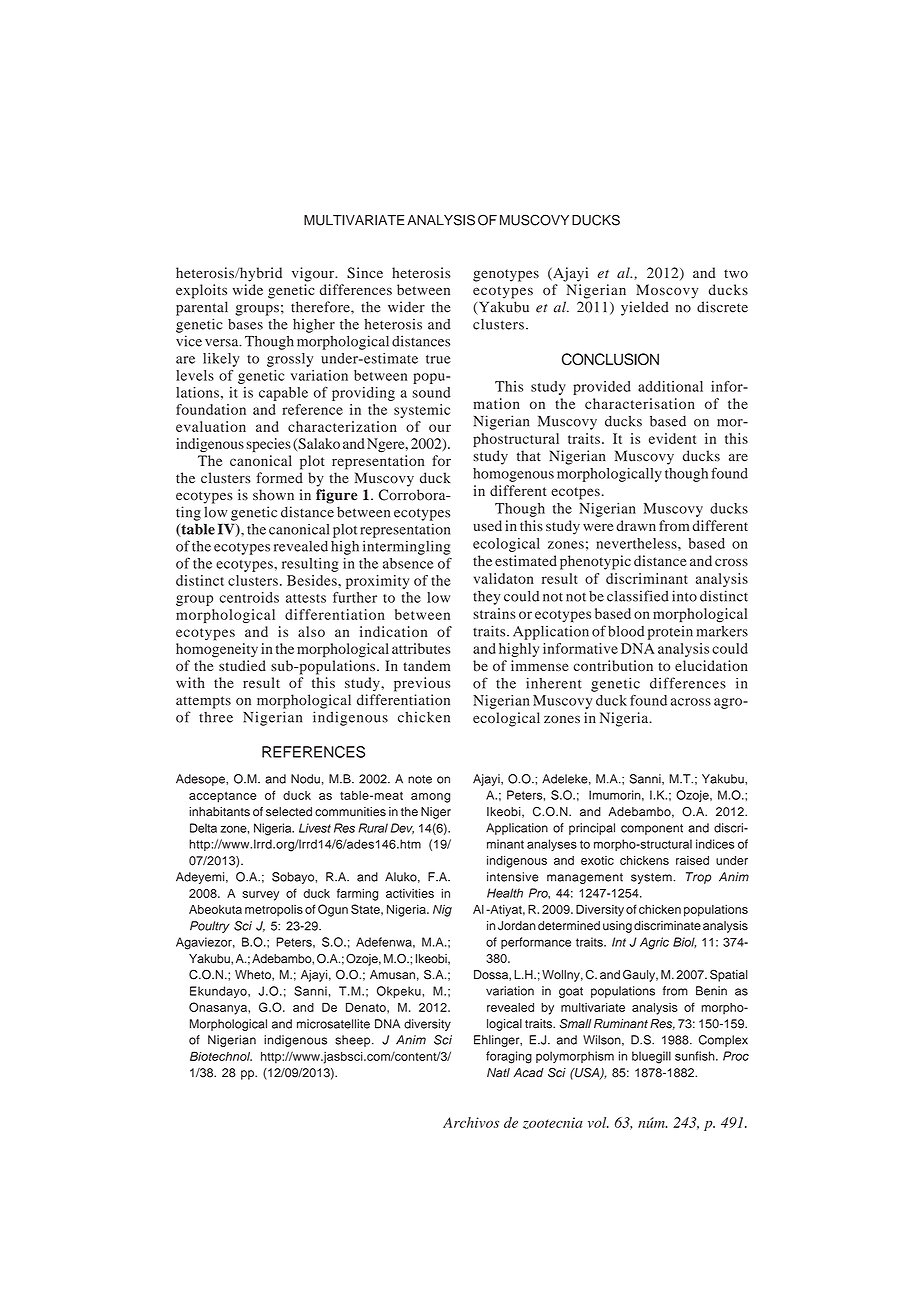 This document has height=1308, width=924. I want to click on they, so click(487, 598).
